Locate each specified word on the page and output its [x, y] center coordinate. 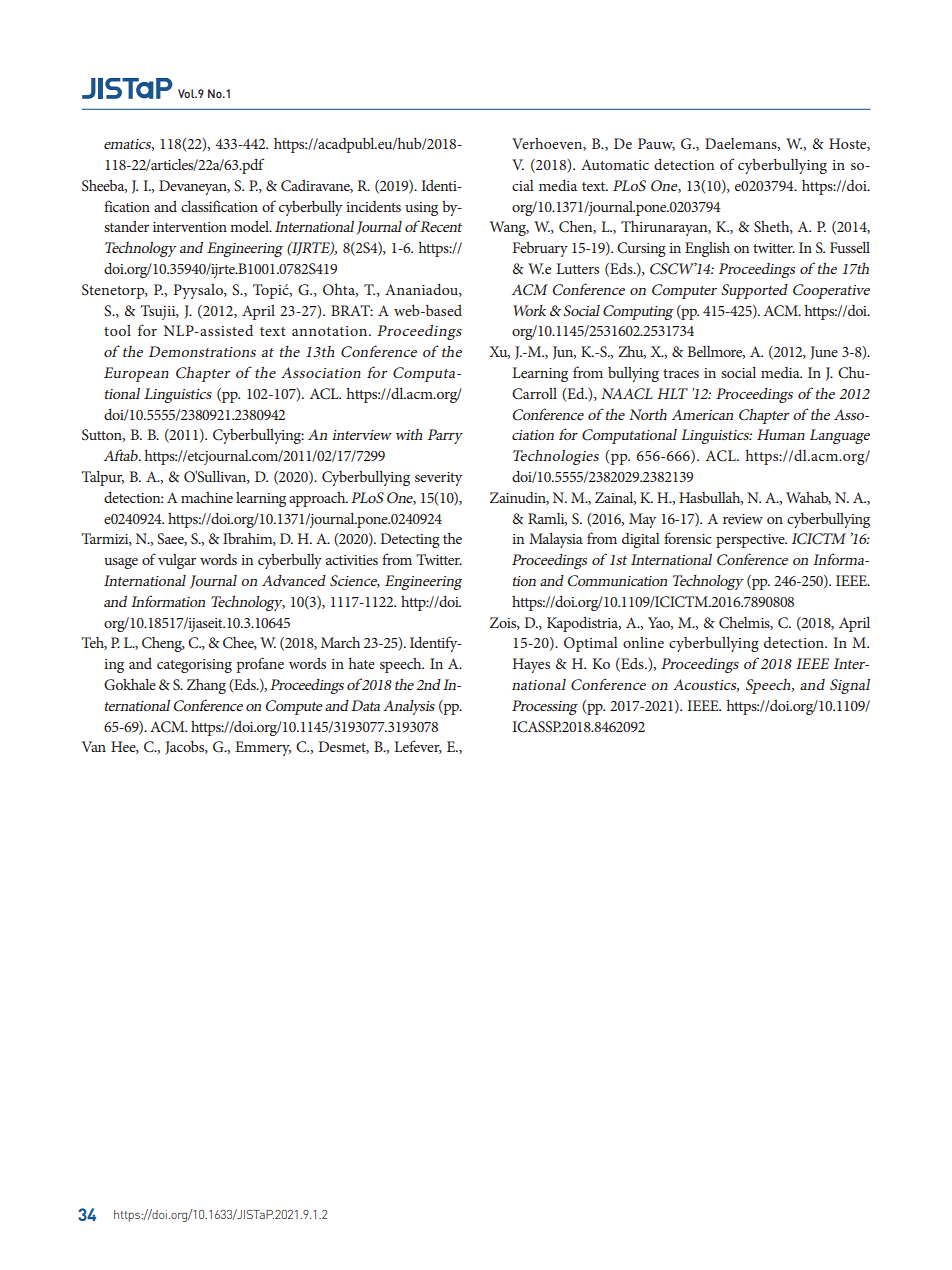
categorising [194, 666]
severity [438, 479]
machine [207, 497]
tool [117, 330]
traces [681, 373]
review [743, 519]
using [421, 209]
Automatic [615, 164]
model [250, 226]
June [824, 353]
